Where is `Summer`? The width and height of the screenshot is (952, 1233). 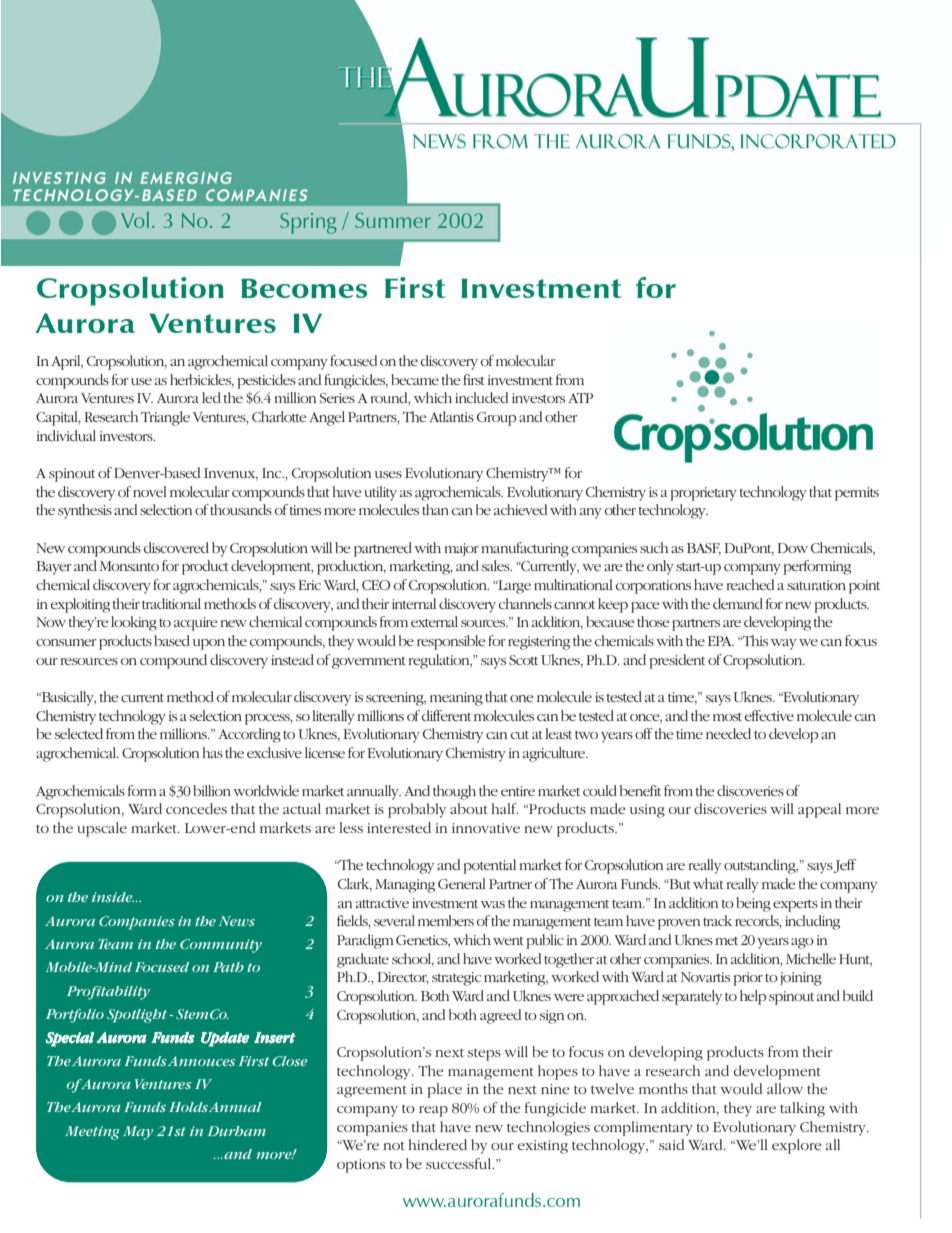
Summer is located at coordinates (393, 220).
